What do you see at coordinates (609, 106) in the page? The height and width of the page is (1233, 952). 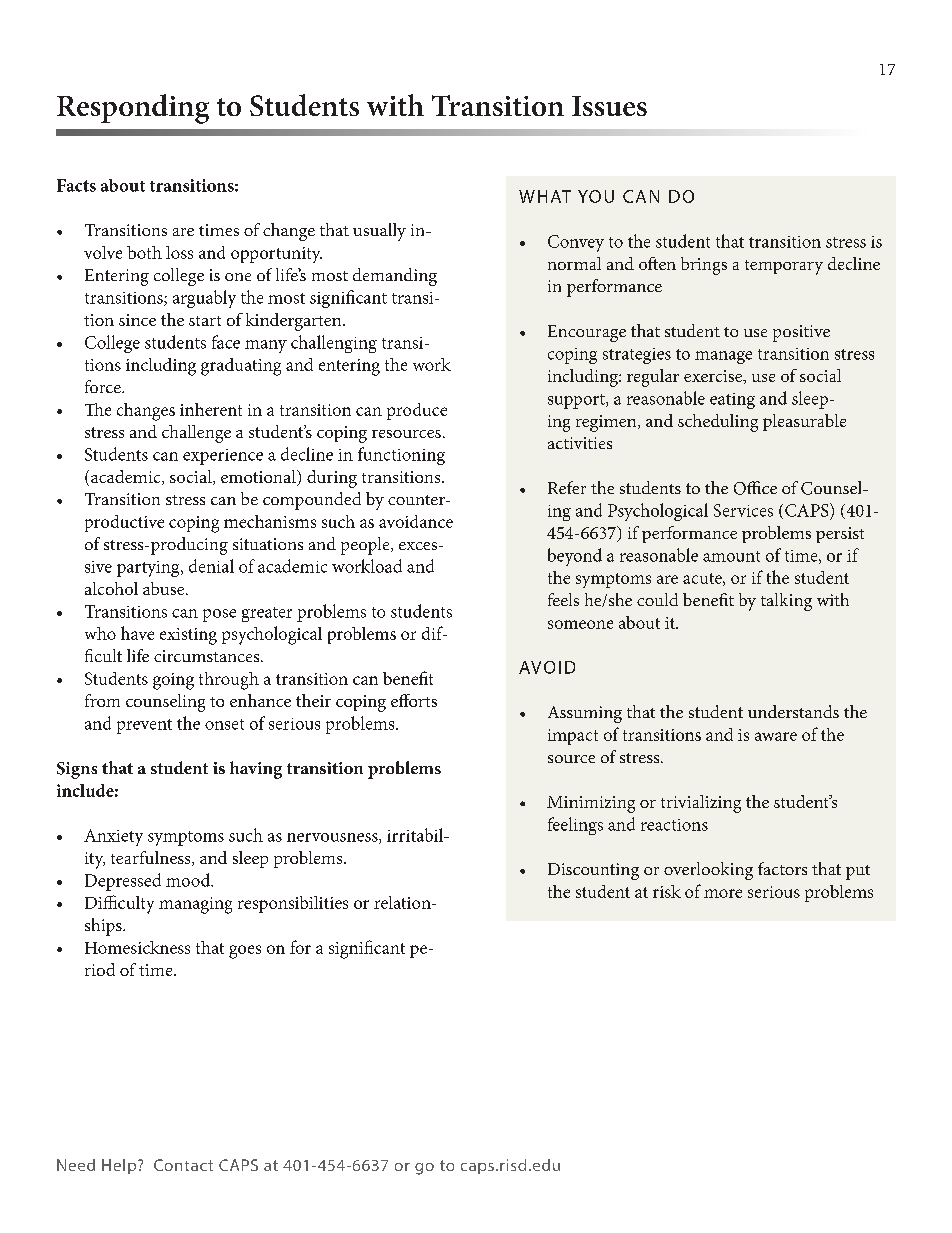 I see `Issues` at bounding box center [609, 106].
